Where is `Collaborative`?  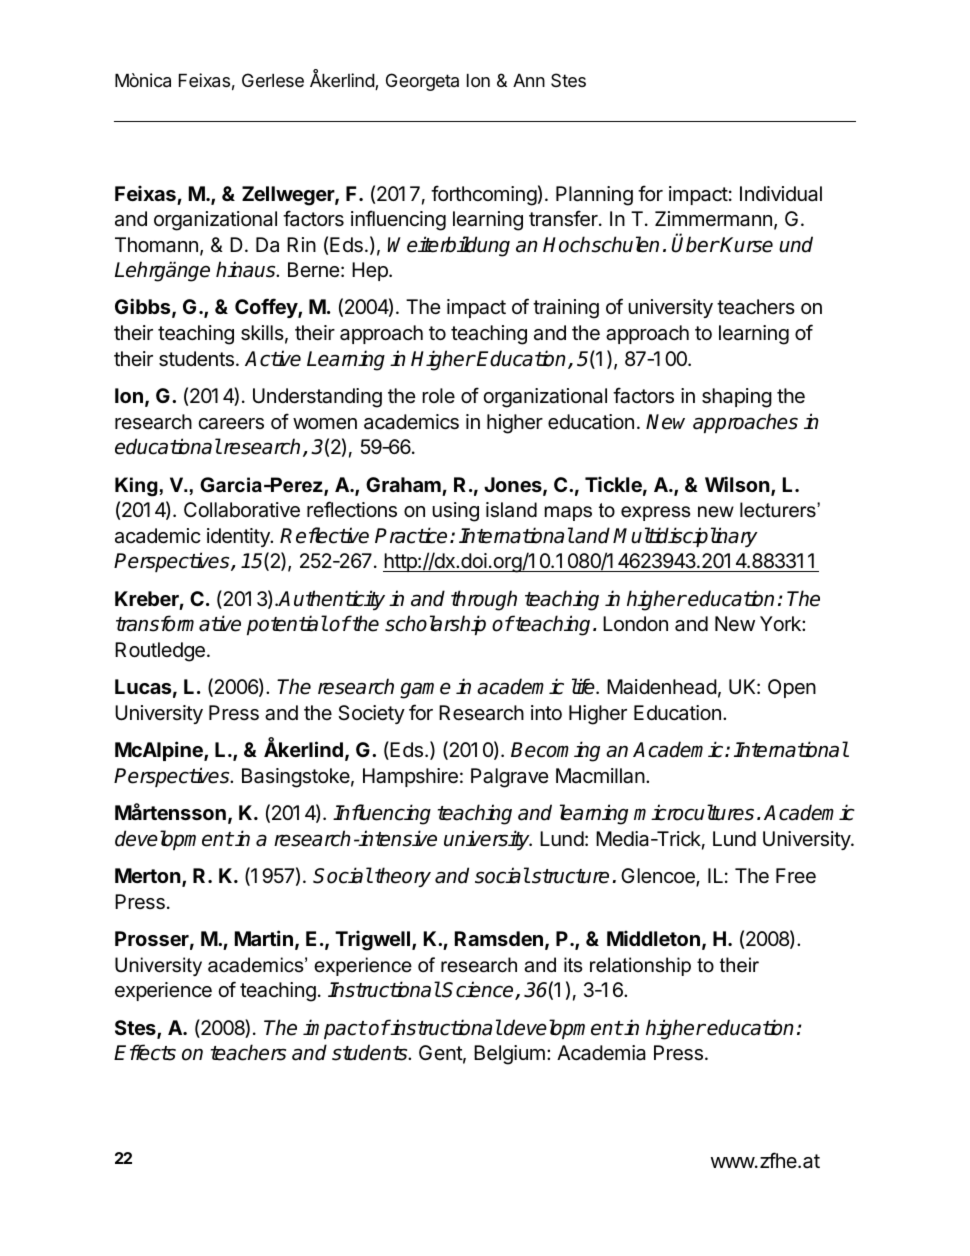
Collaborative is located at coordinates (242, 510).
